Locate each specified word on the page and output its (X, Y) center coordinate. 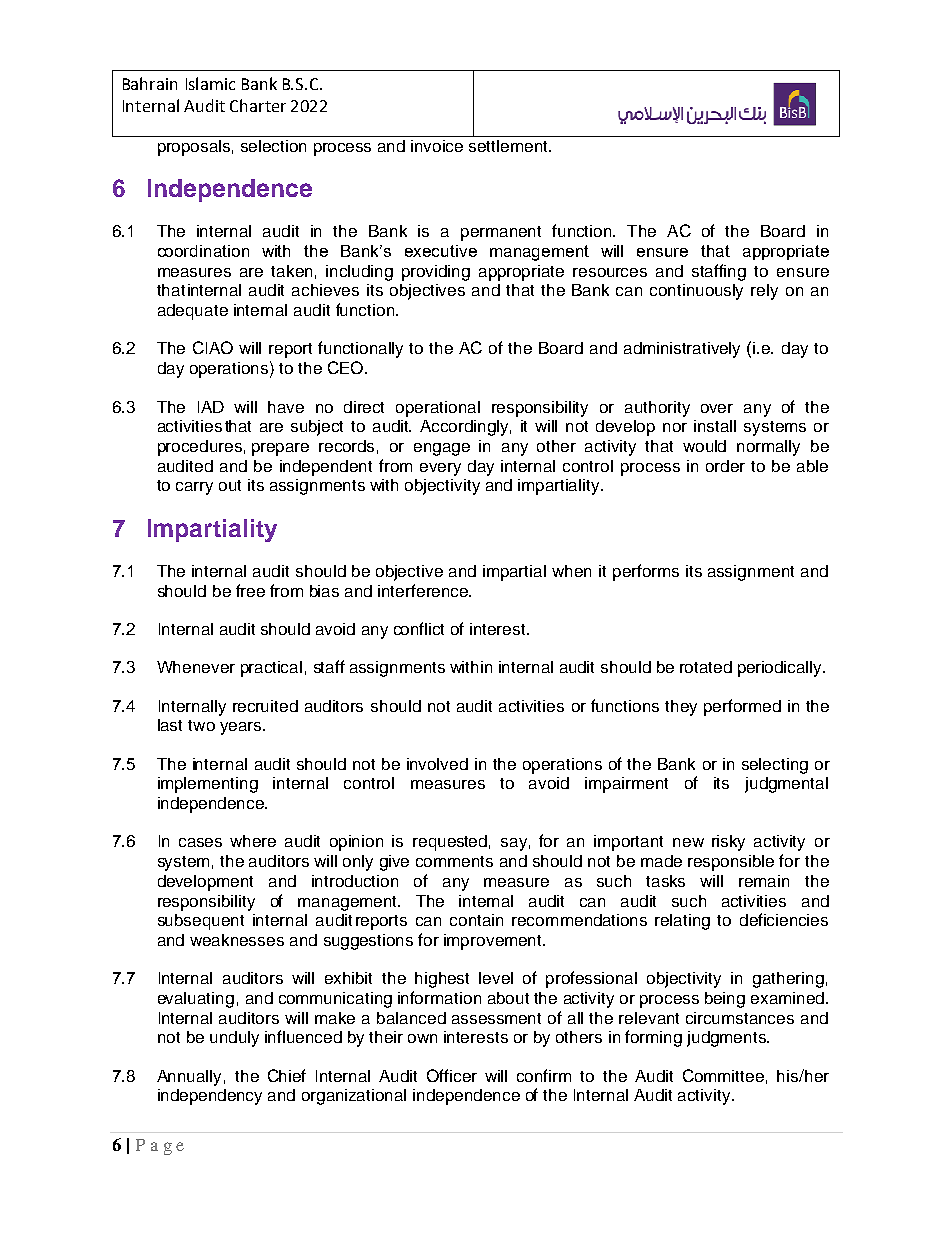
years (240, 728)
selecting (775, 766)
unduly (234, 1039)
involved (437, 764)
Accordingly (465, 428)
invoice (437, 146)
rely (764, 292)
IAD (211, 407)
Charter (258, 105)
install (715, 426)
